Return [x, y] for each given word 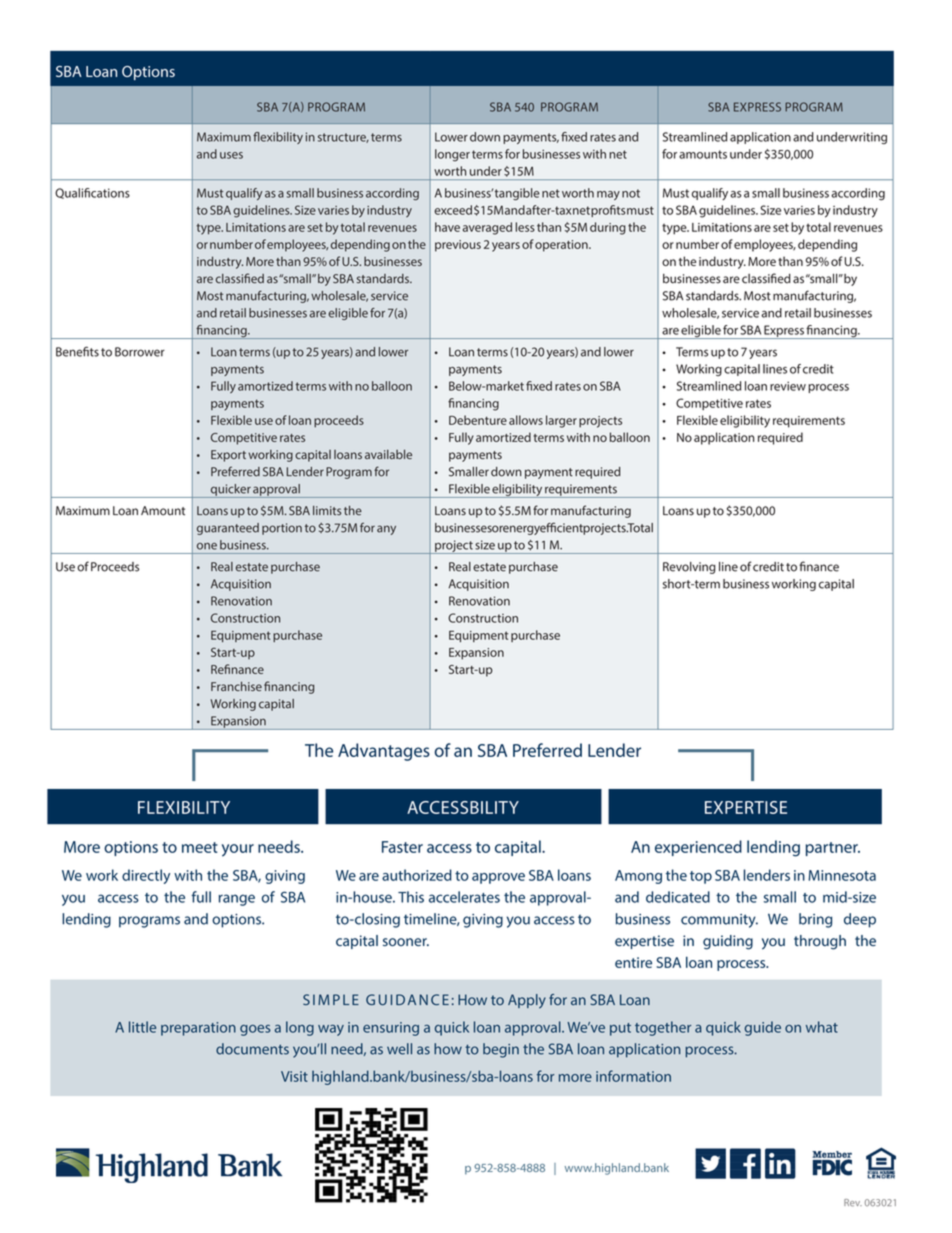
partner [833, 849]
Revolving [689, 568]
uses [231, 155]
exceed [453, 210]
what [822, 1027]
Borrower [140, 352]
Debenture [478, 420]
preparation [198, 1029]
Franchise [236, 686]
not [631, 193]
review [788, 386]
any [386, 530]
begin [501, 1050]
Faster [402, 847]
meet [200, 847]
